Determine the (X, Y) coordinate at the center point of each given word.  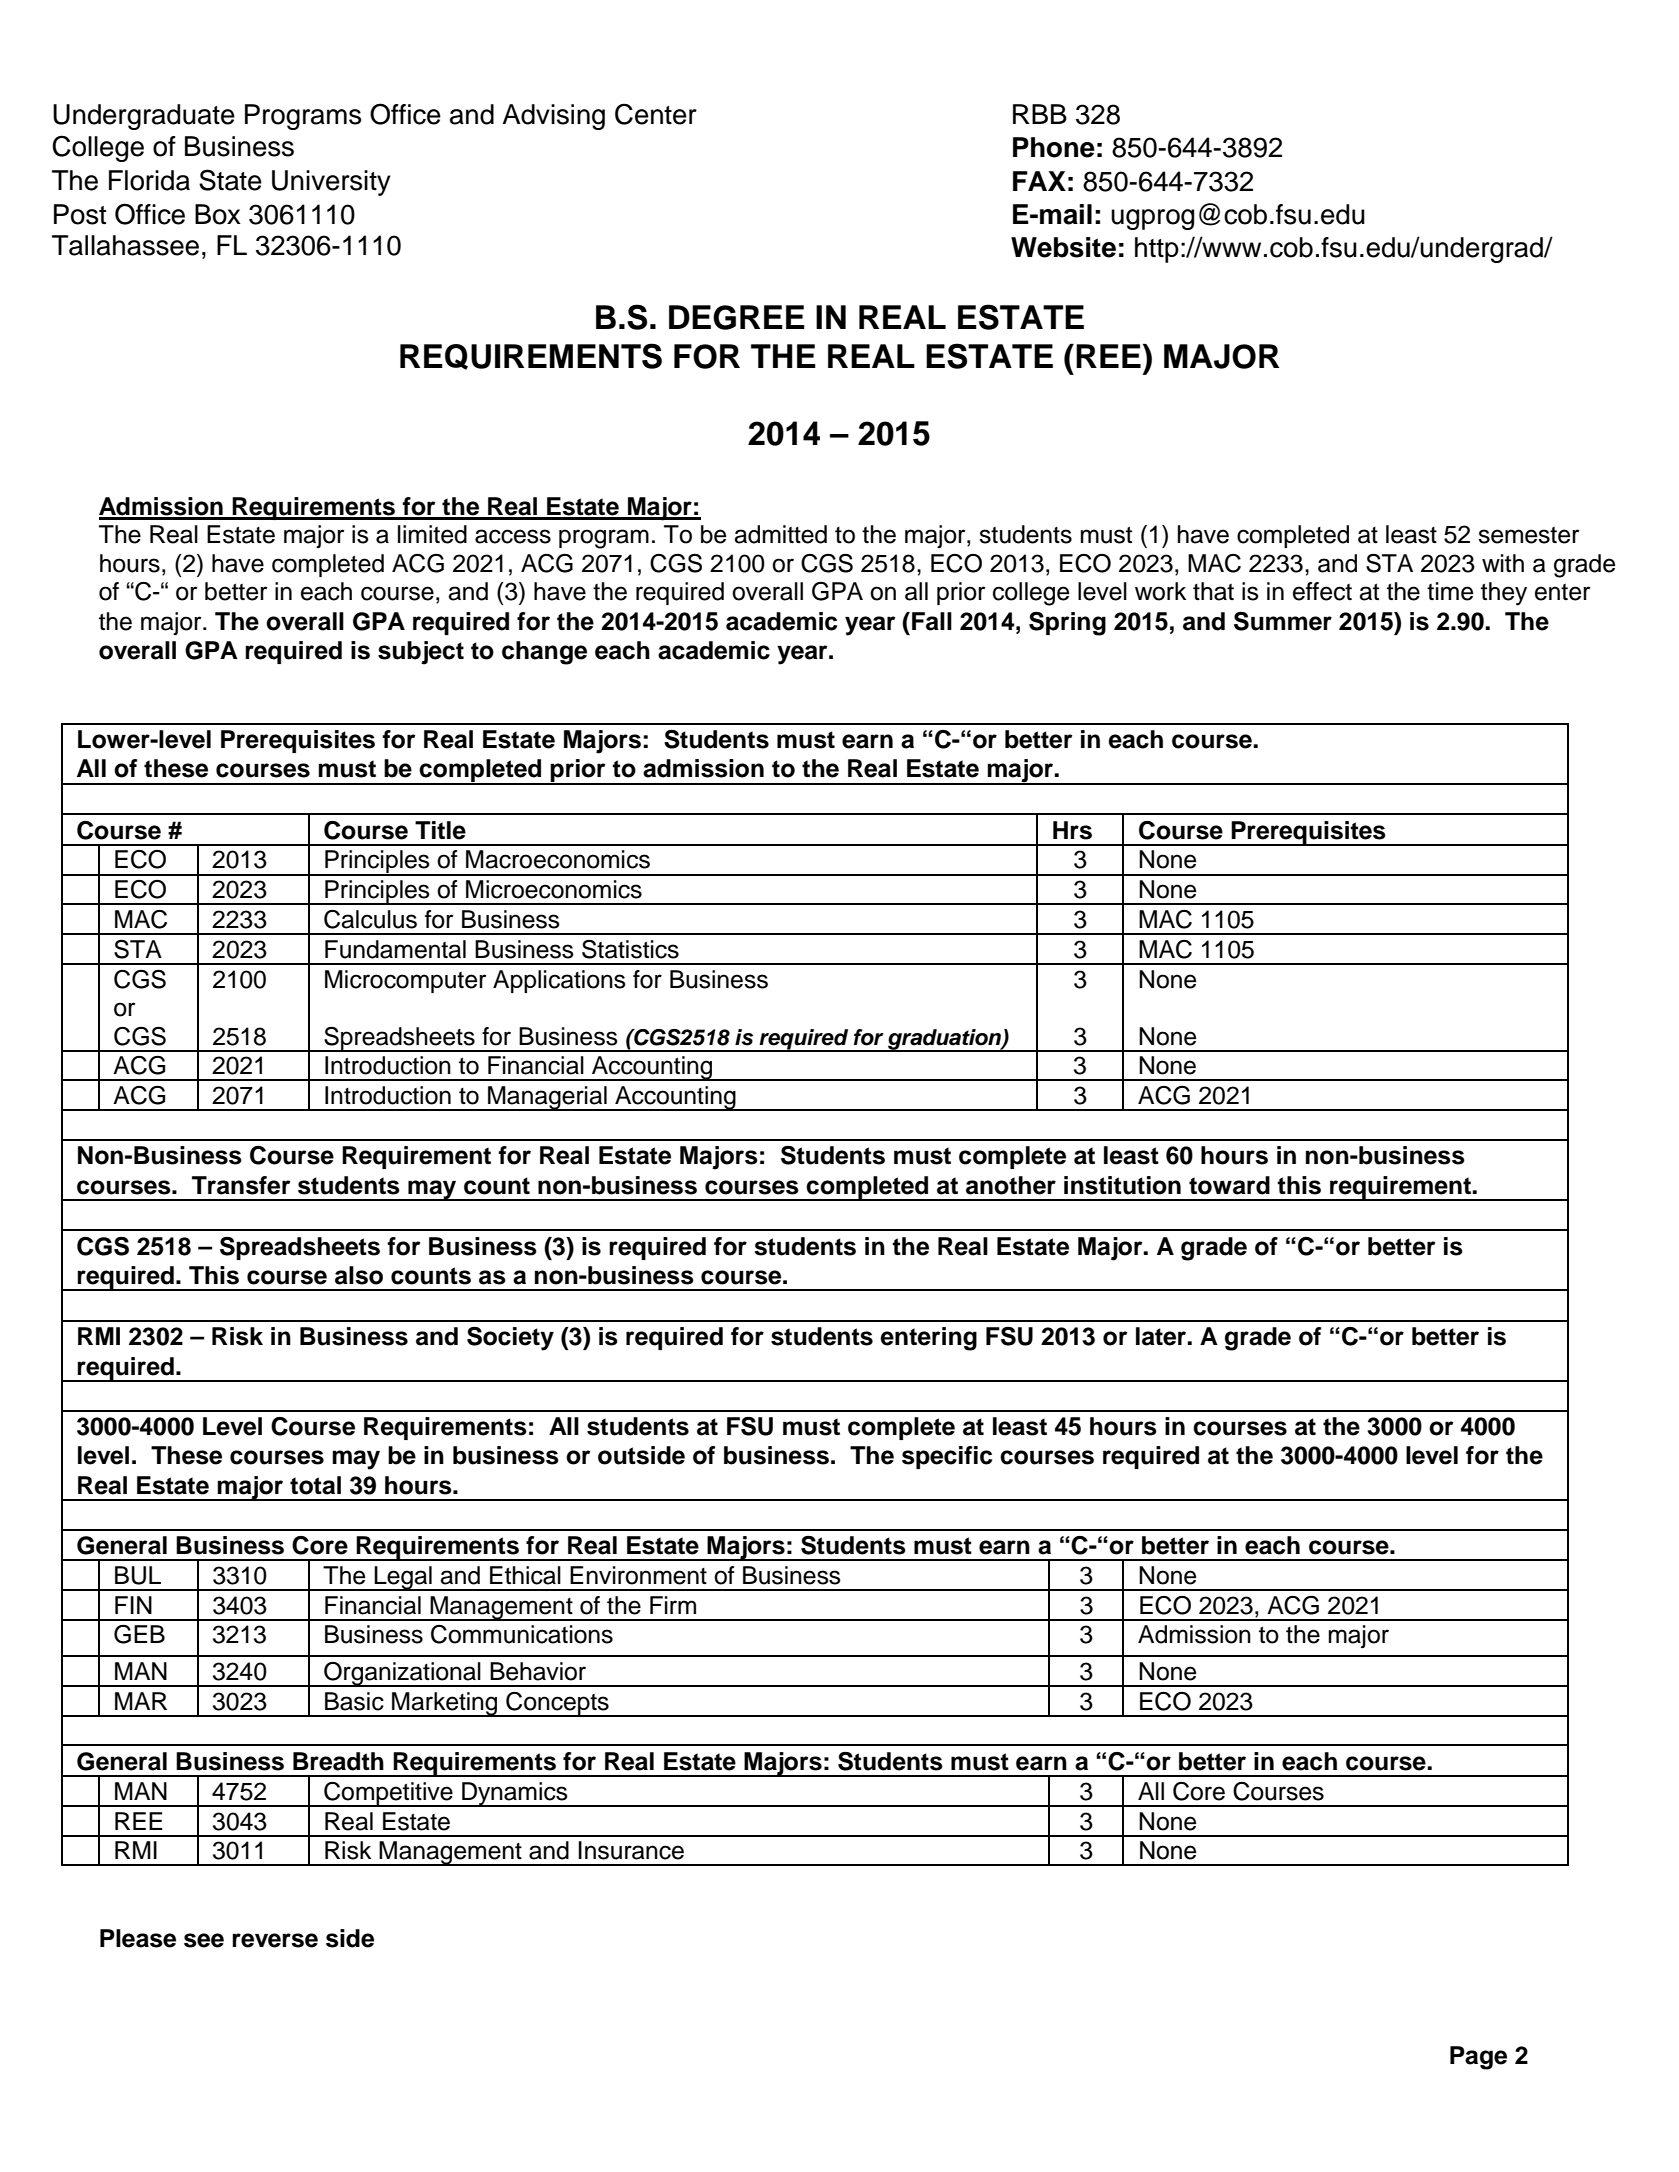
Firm (673, 1605)
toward (1229, 1185)
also (359, 1275)
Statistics (630, 949)
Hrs (1072, 830)
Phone (1054, 147)
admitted (780, 534)
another (1011, 1185)
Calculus (370, 919)
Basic (354, 1701)
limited (432, 534)
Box (218, 214)
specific (947, 1457)
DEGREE (737, 317)
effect (1322, 591)
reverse (275, 1940)
